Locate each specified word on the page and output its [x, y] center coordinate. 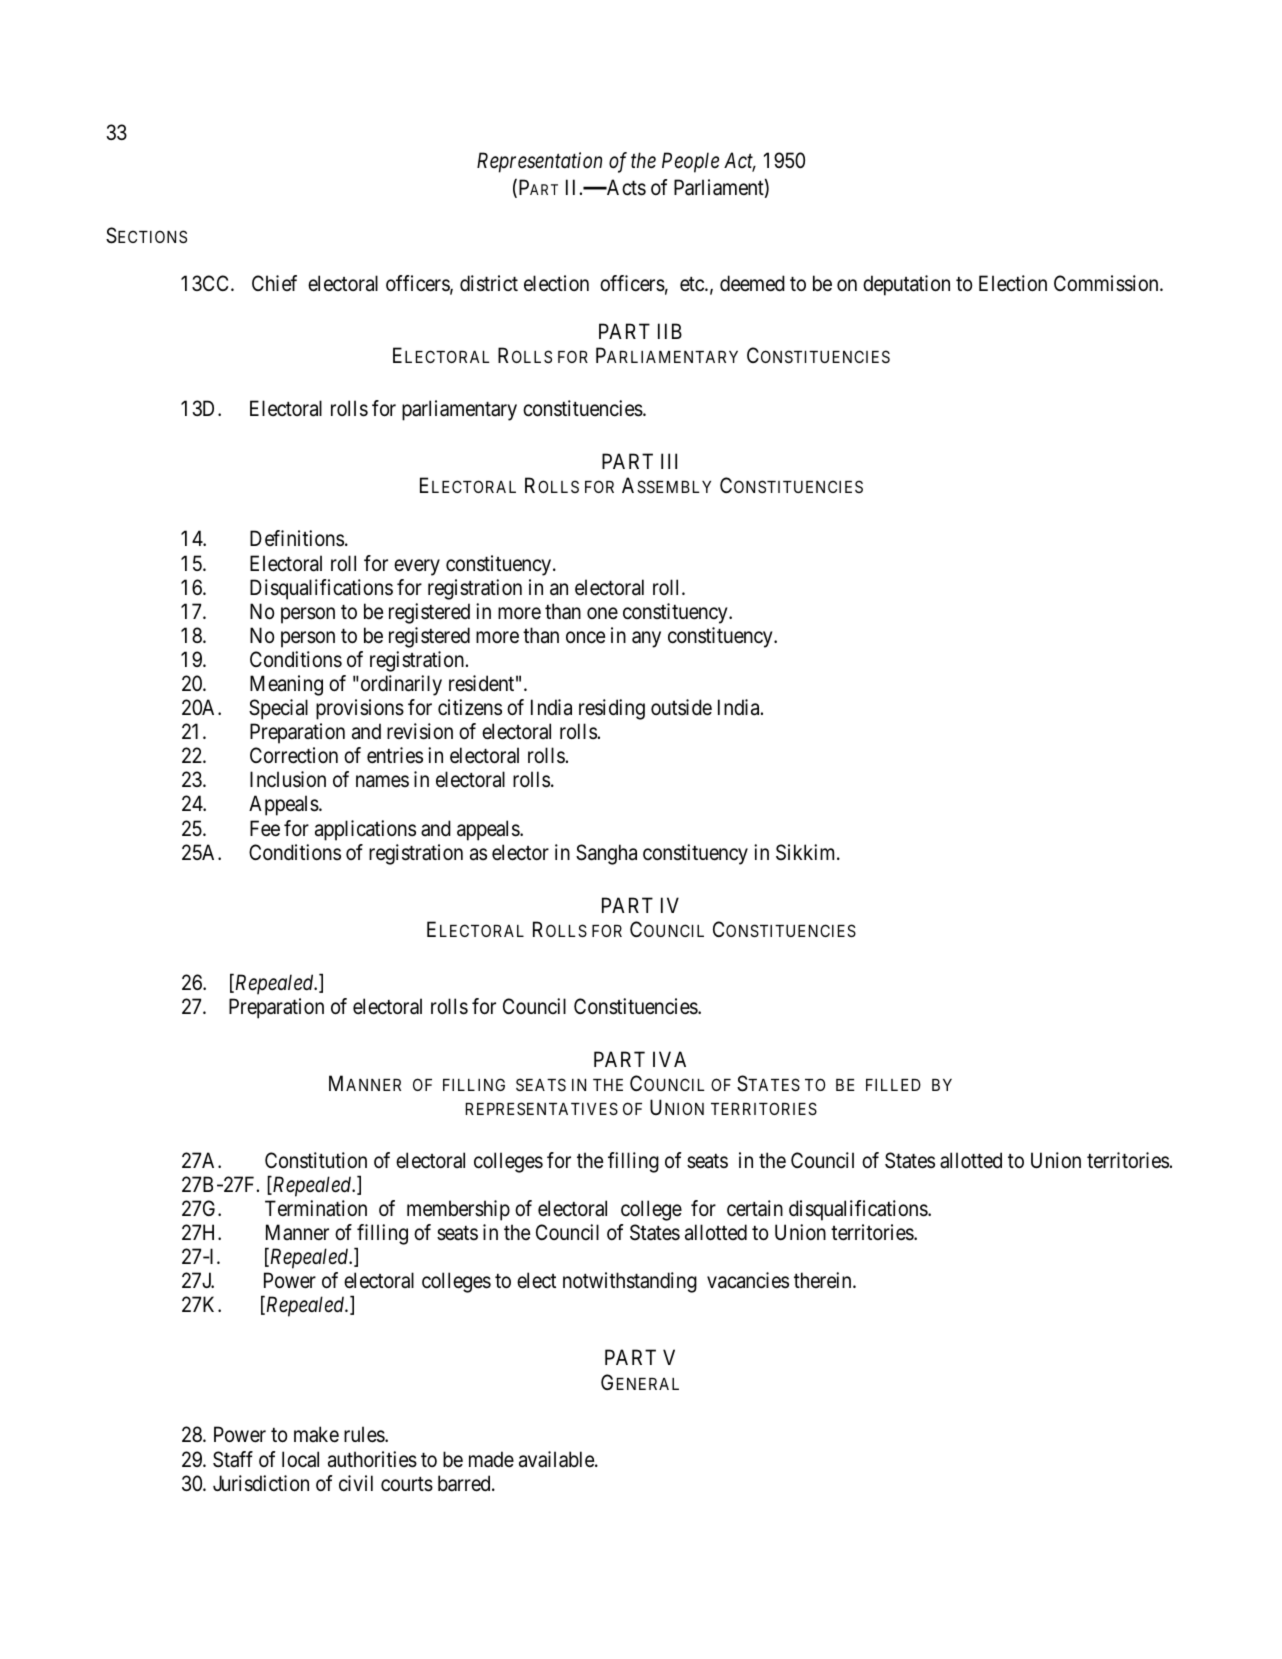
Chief [274, 283]
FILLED [893, 1085]
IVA [669, 1059]
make [316, 1434]
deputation [906, 285]
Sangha [606, 854]
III [669, 461]
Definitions [297, 538]
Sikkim [807, 852]
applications [365, 830]
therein [824, 1280]
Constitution [316, 1160]
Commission [1107, 283]
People [690, 162]
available [557, 1459]
